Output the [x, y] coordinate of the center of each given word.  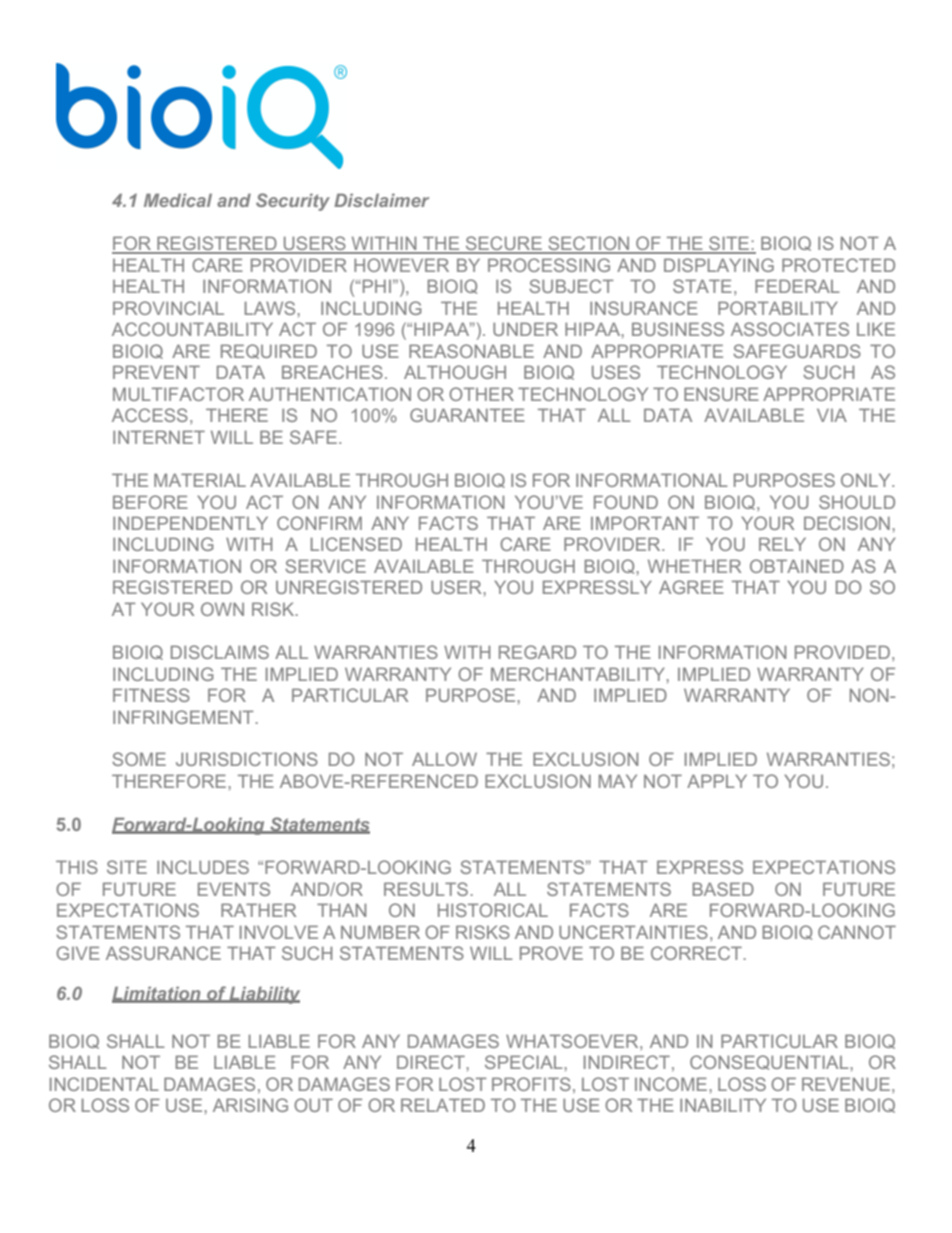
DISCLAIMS [220, 652]
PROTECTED [838, 265]
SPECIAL [525, 1062]
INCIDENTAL [104, 1084]
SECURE [503, 244]
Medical [178, 200]
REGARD [537, 652]
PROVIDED [842, 652]
